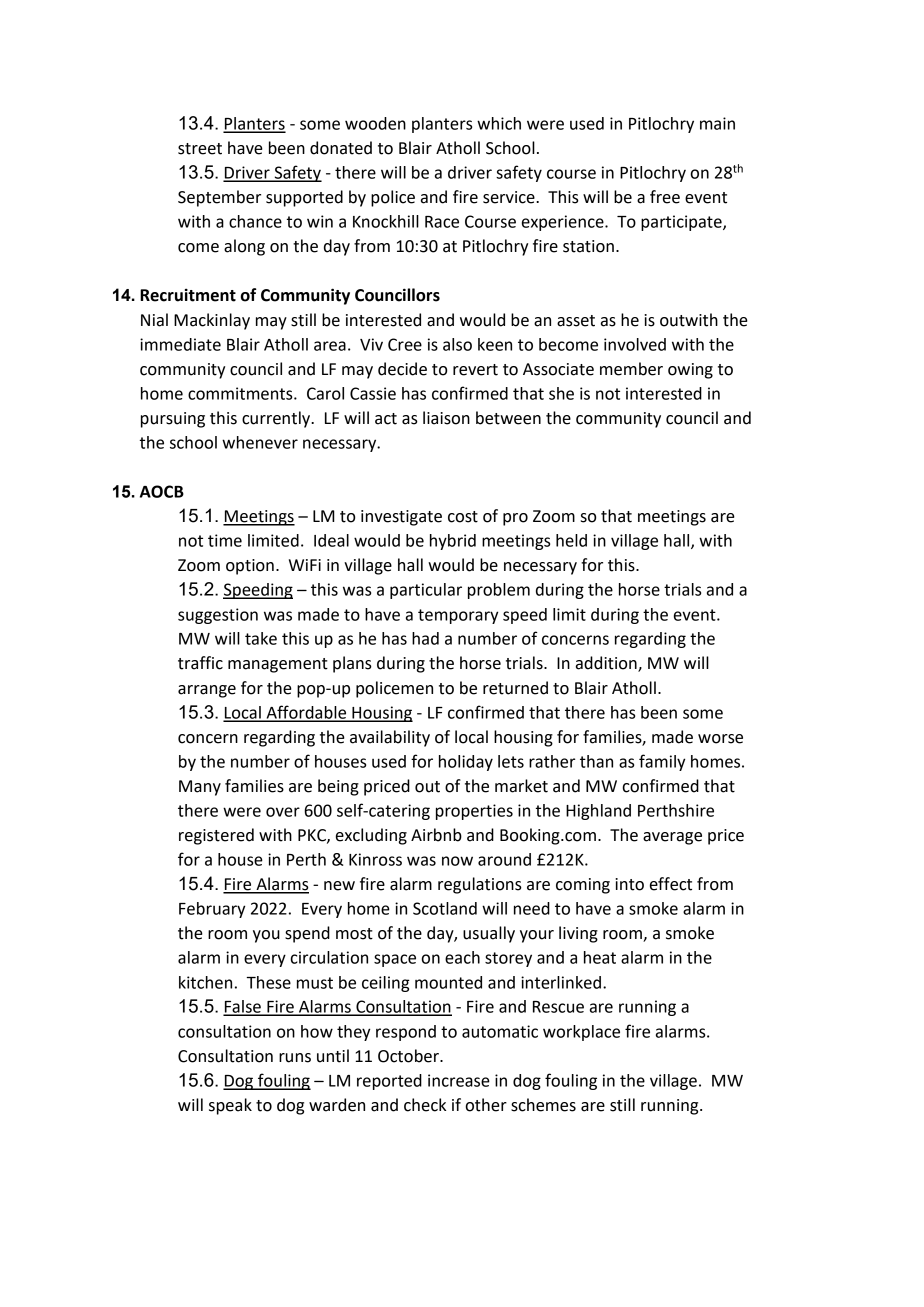 The image size is (924, 1307). What do you see at coordinates (458, 616) in the document?
I see `temporary` at bounding box center [458, 616].
